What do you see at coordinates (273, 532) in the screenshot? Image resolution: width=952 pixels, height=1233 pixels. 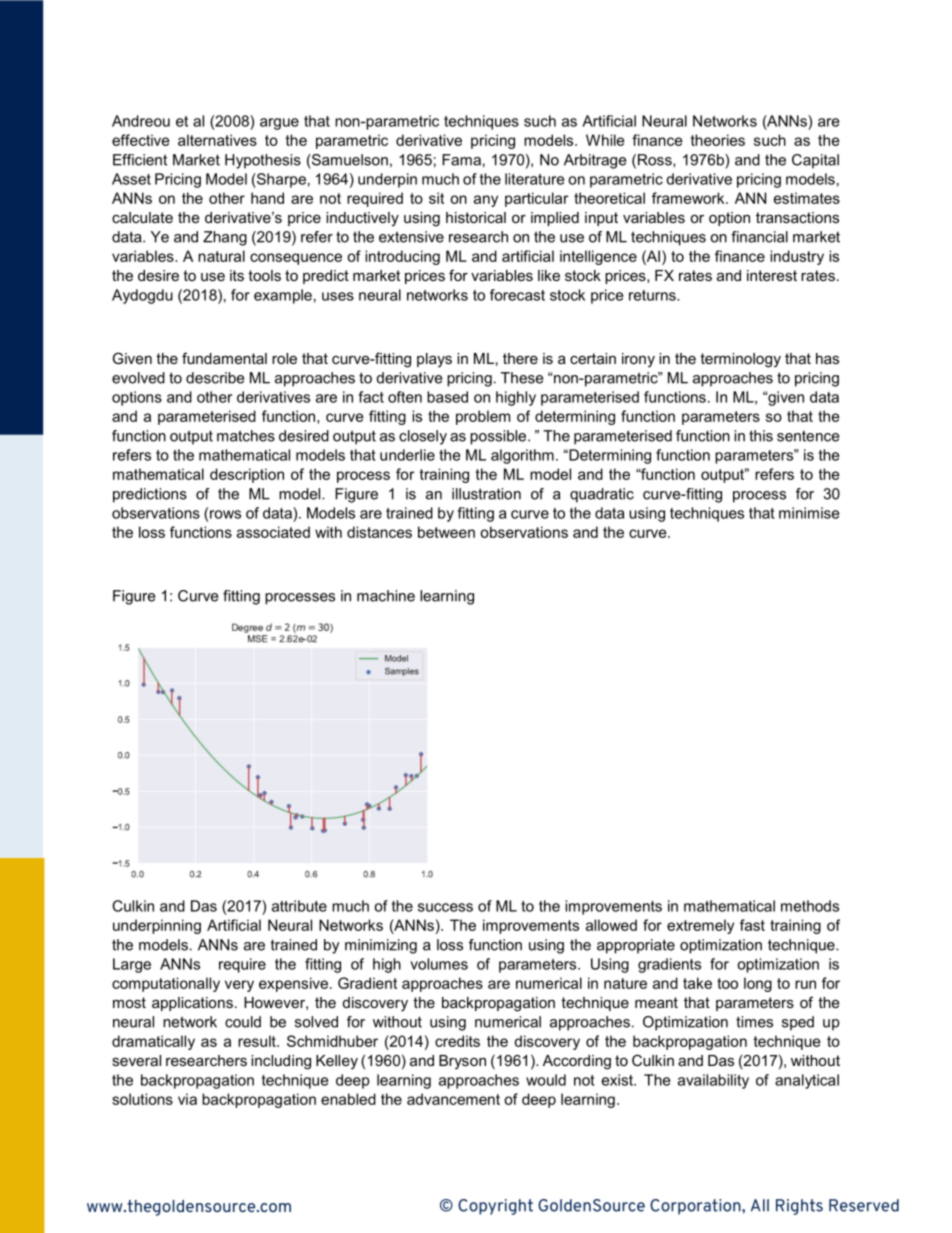 I see `associated` at bounding box center [273, 532].
